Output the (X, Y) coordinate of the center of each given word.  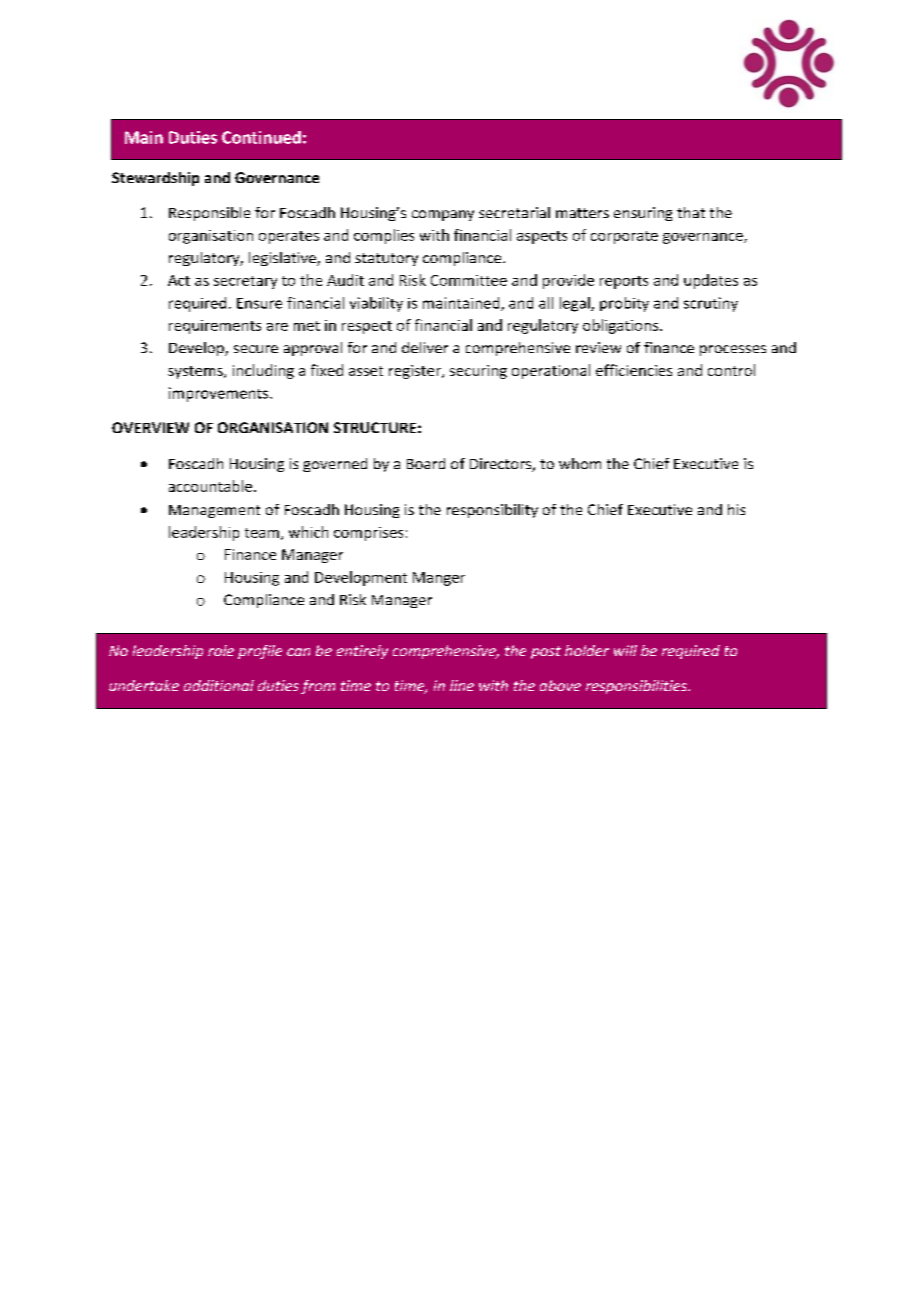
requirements (215, 327)
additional (219, 685)
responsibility (492, 511)
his (736, 509)
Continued (261, 137)
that (691, 212)
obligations (622, 326)
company (443, 215)
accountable (210, 486)
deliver (425, 347)
